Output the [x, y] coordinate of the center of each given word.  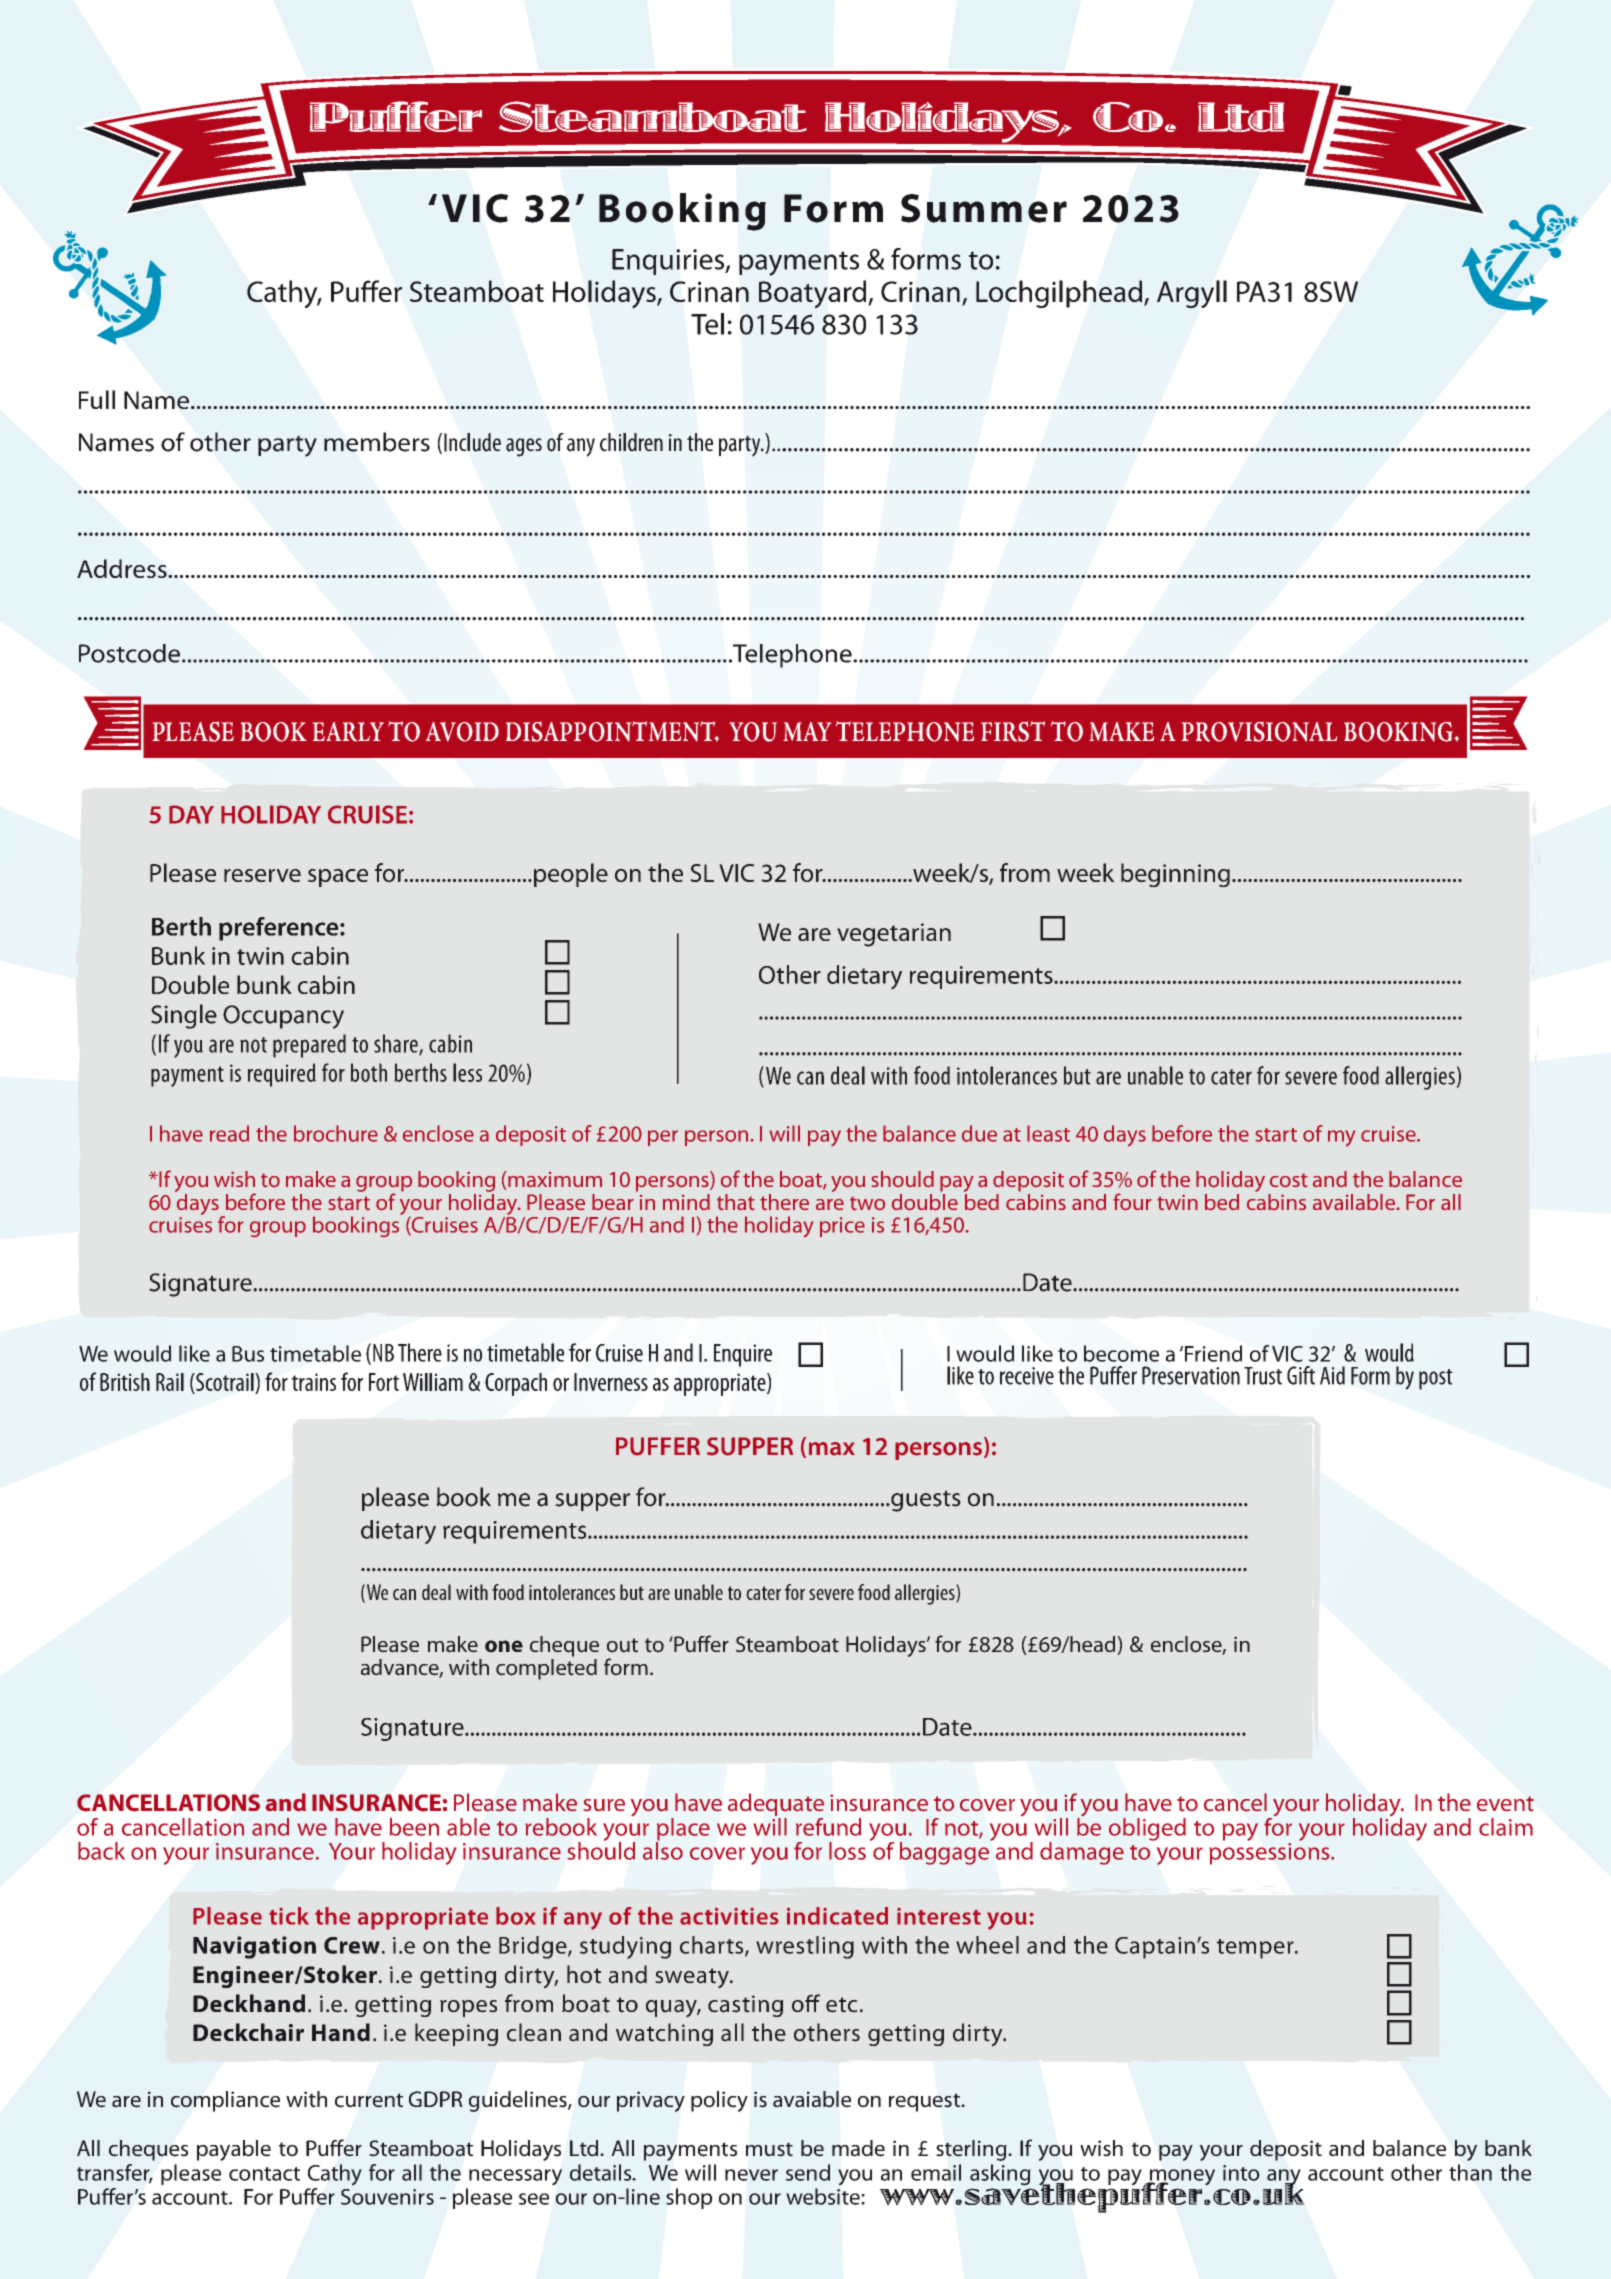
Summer [984, 208]
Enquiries [669, 262]
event [1505, 1804]
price [842, 1227]
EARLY [348, 732]
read [229, 1133]
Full [97, 399]
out [622, 1645]
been [414, 1827]
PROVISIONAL [1259, 732]
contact [264, 2174]
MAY [807, 731]
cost [1289, 1180]
